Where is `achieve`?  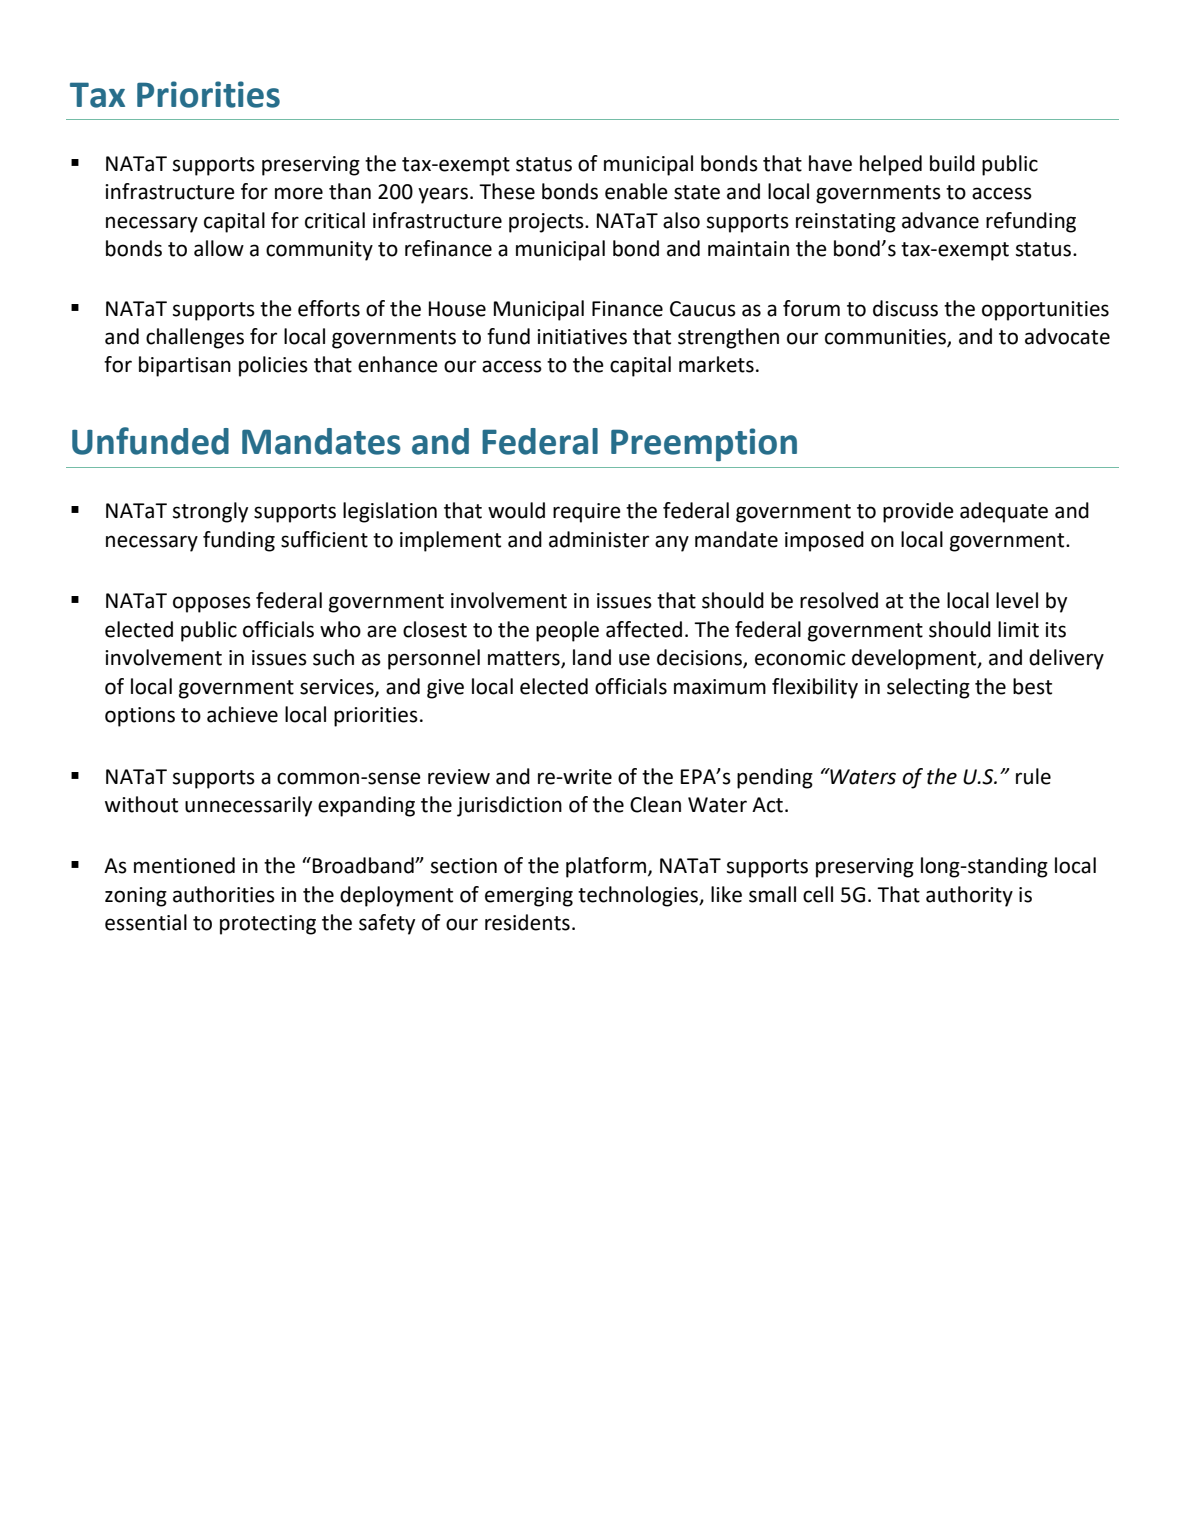
achieve is located at coordinates (242, 714).
